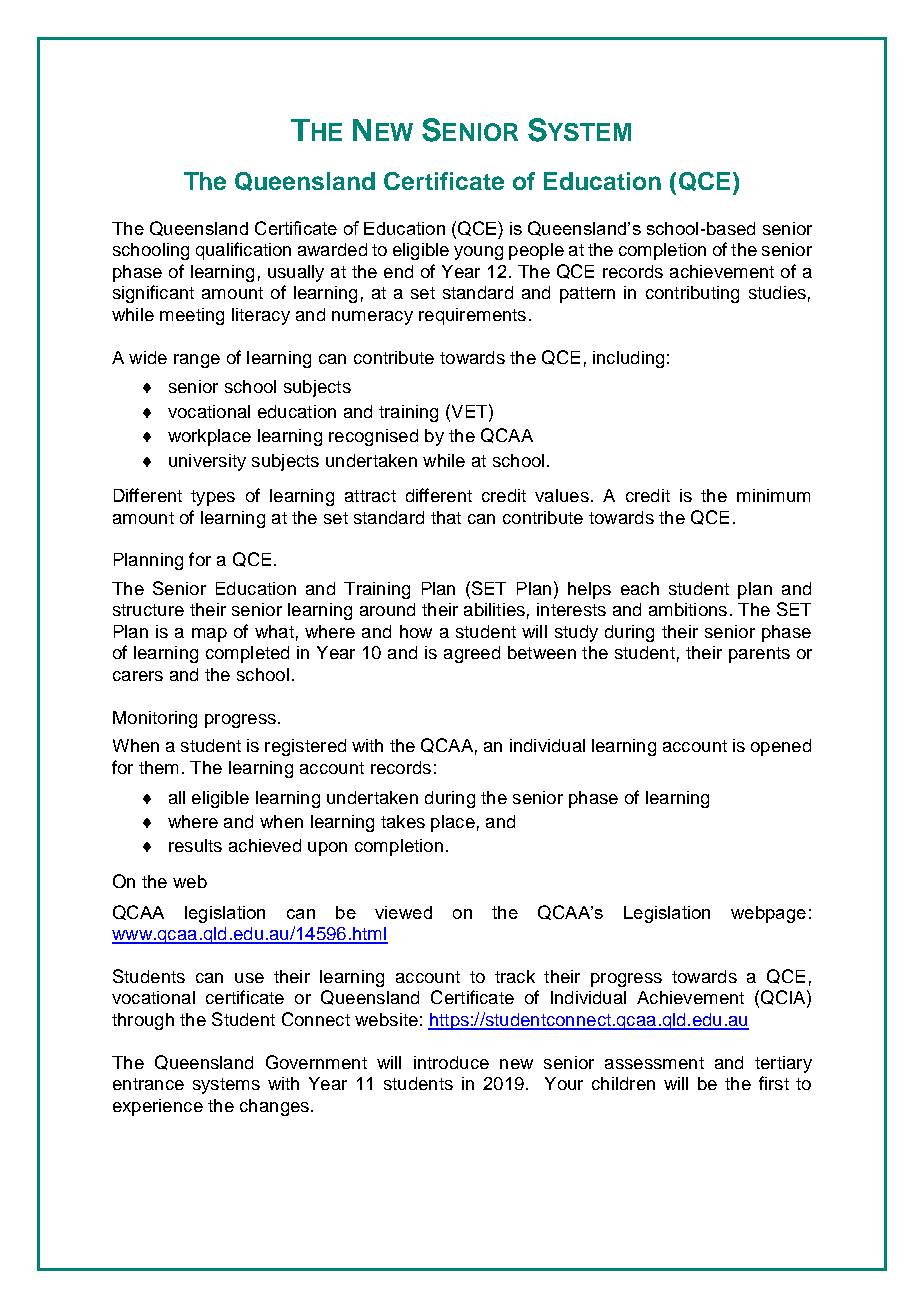 Image resolution: width=924 pixels, height=1308 pixels. What do you see at coordinates (759, 655) in the screenshot?
I see `parents` at bounding box center [759, 655].
